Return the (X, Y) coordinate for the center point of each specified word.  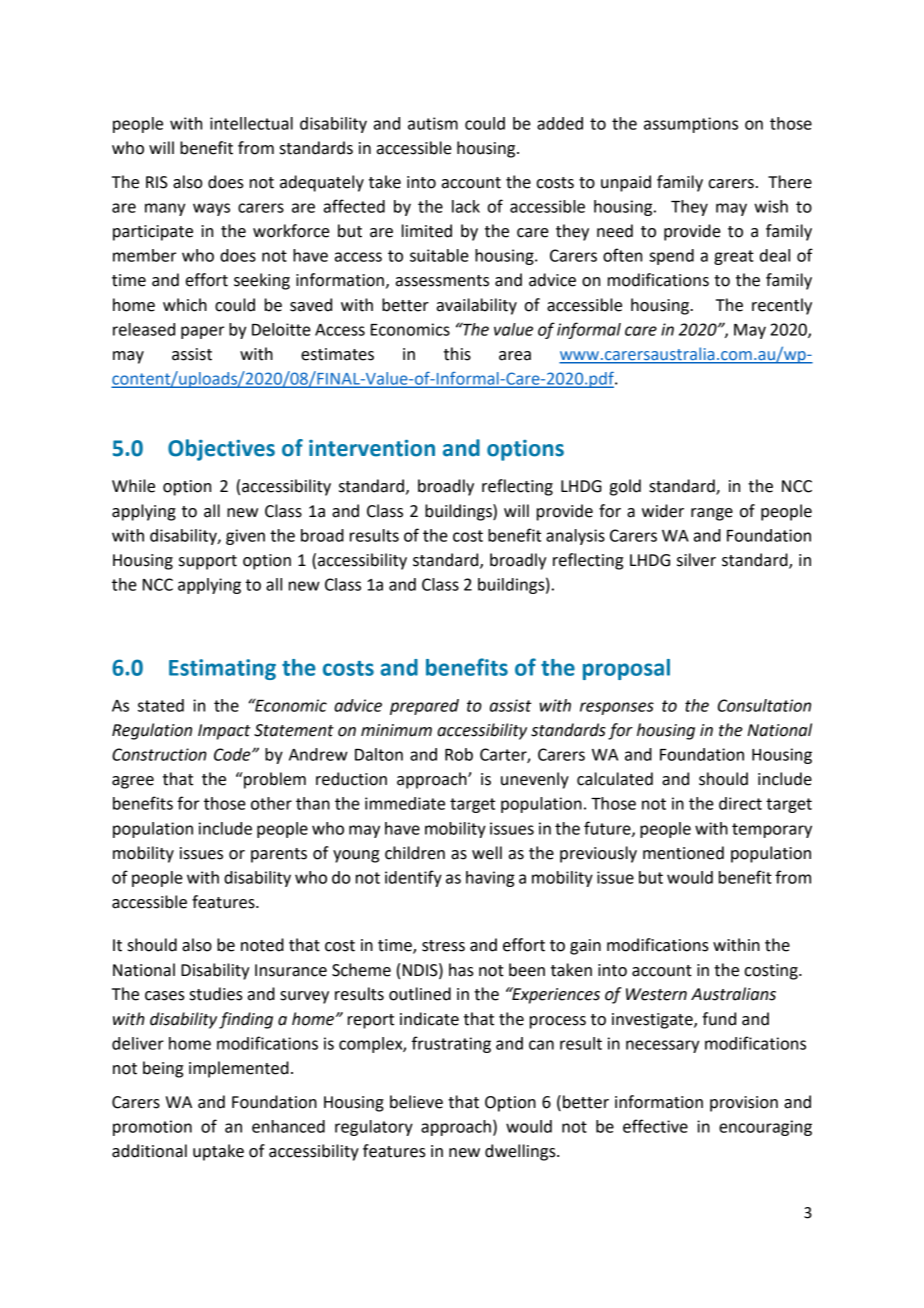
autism (433, 123)
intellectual (251, 123)
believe (416, 1102)
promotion (152, 1128)
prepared (424, 707)
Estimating (222, 669)
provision (744, 1104)
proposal (626, 669)
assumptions (691, 125)
